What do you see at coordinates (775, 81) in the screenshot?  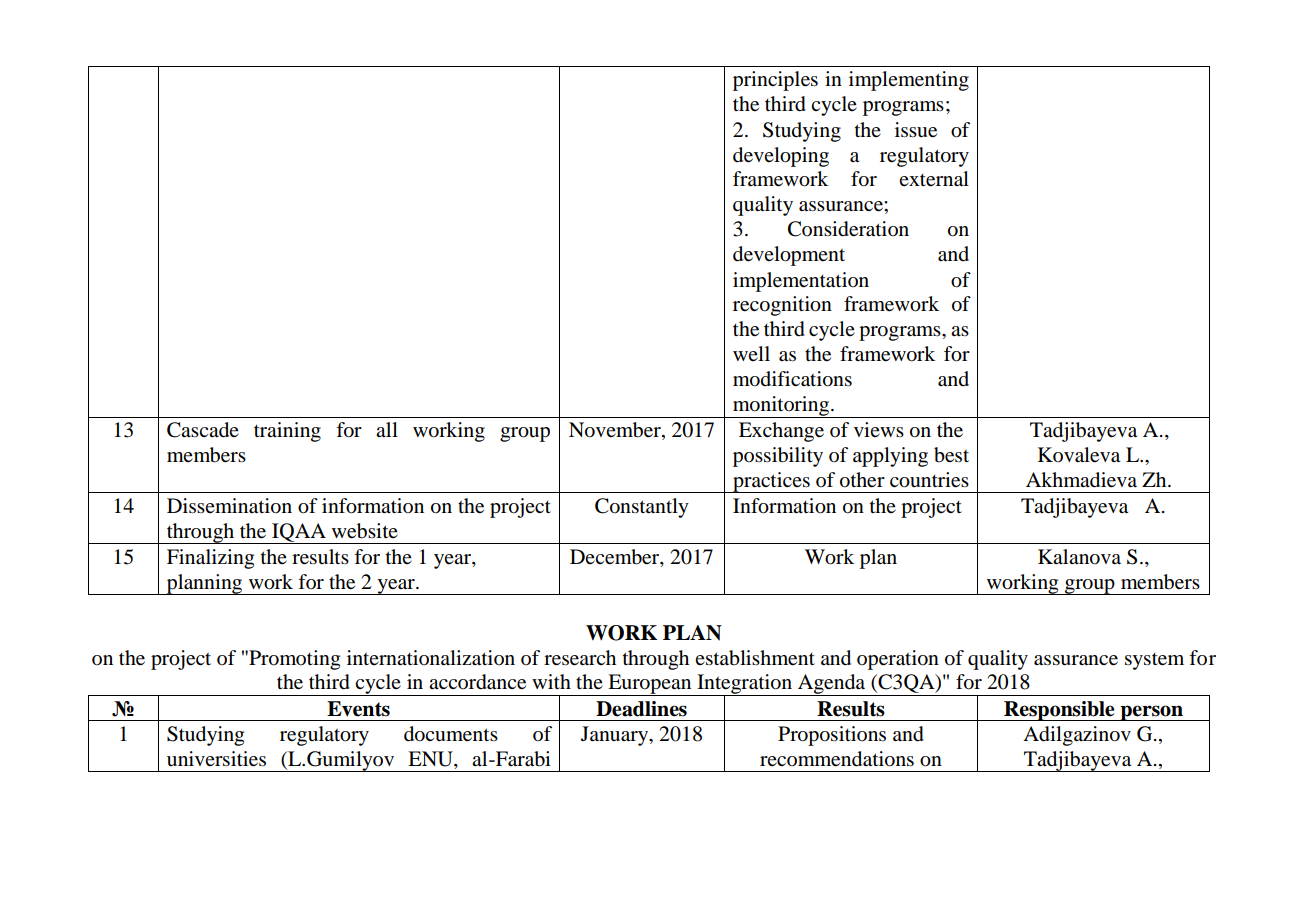 I see `principles` at bounding box center [775, 81].
